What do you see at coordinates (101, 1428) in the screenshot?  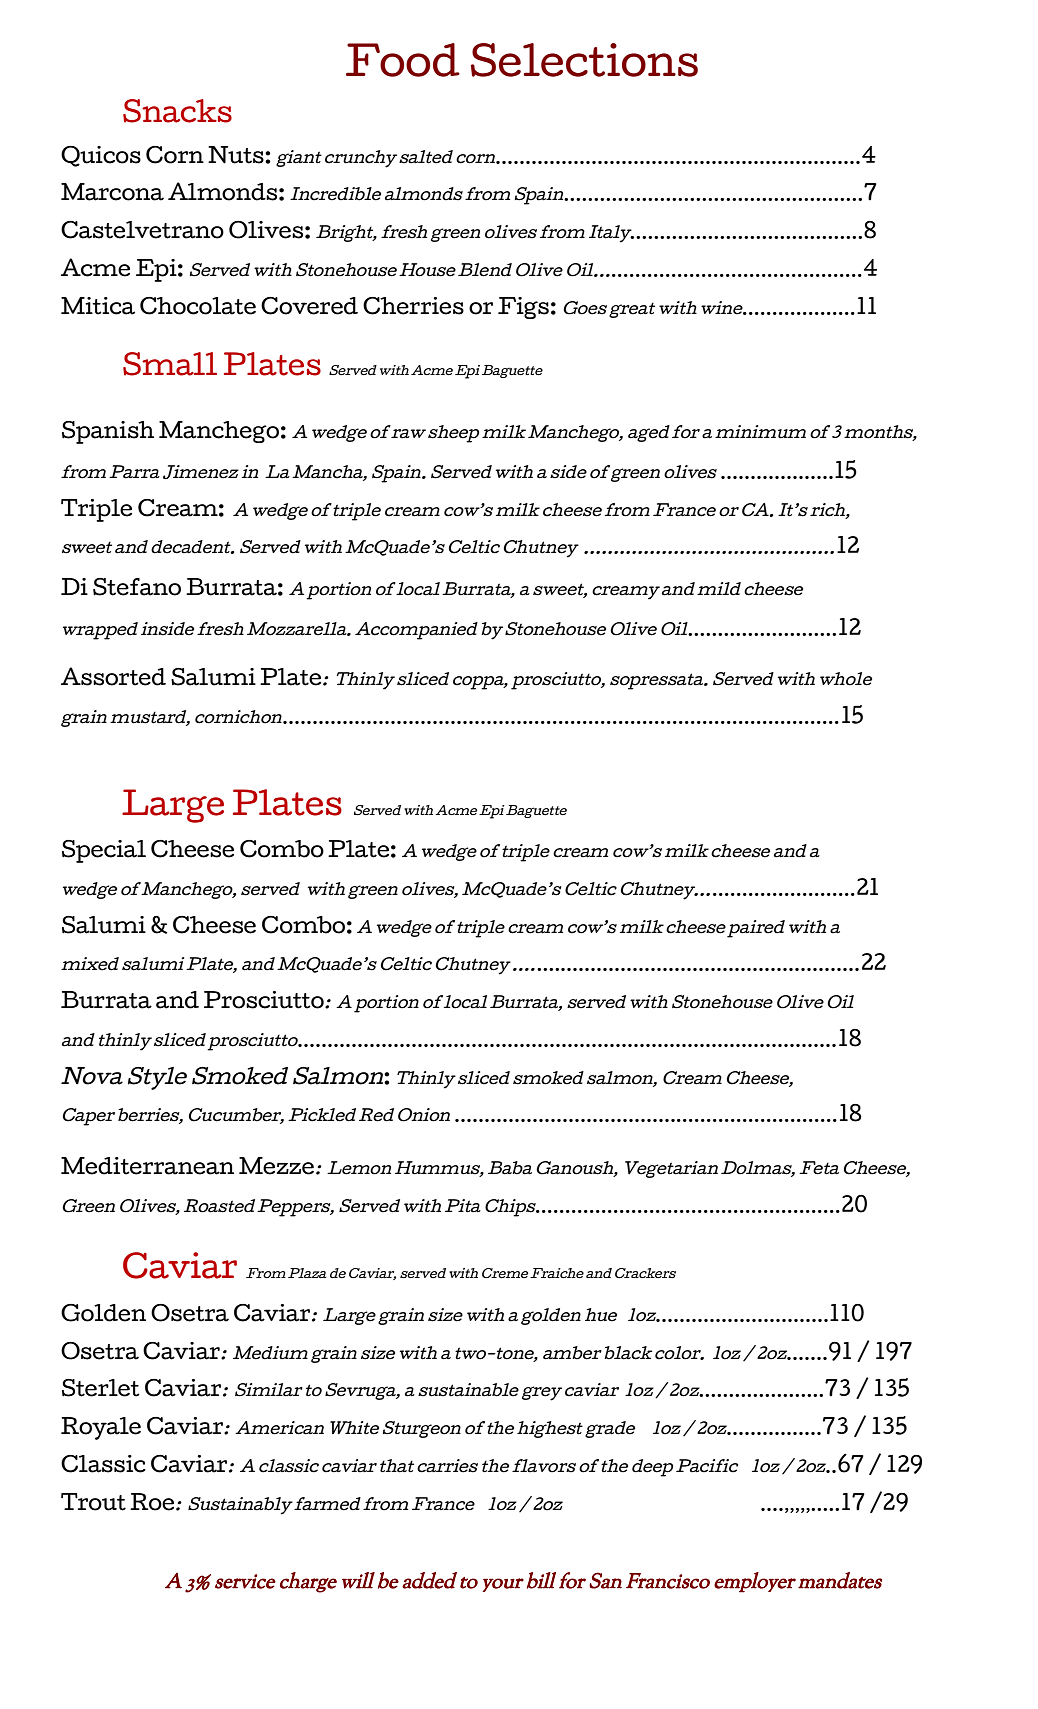 I see `Royale` at bounding box center [101, 1428].
